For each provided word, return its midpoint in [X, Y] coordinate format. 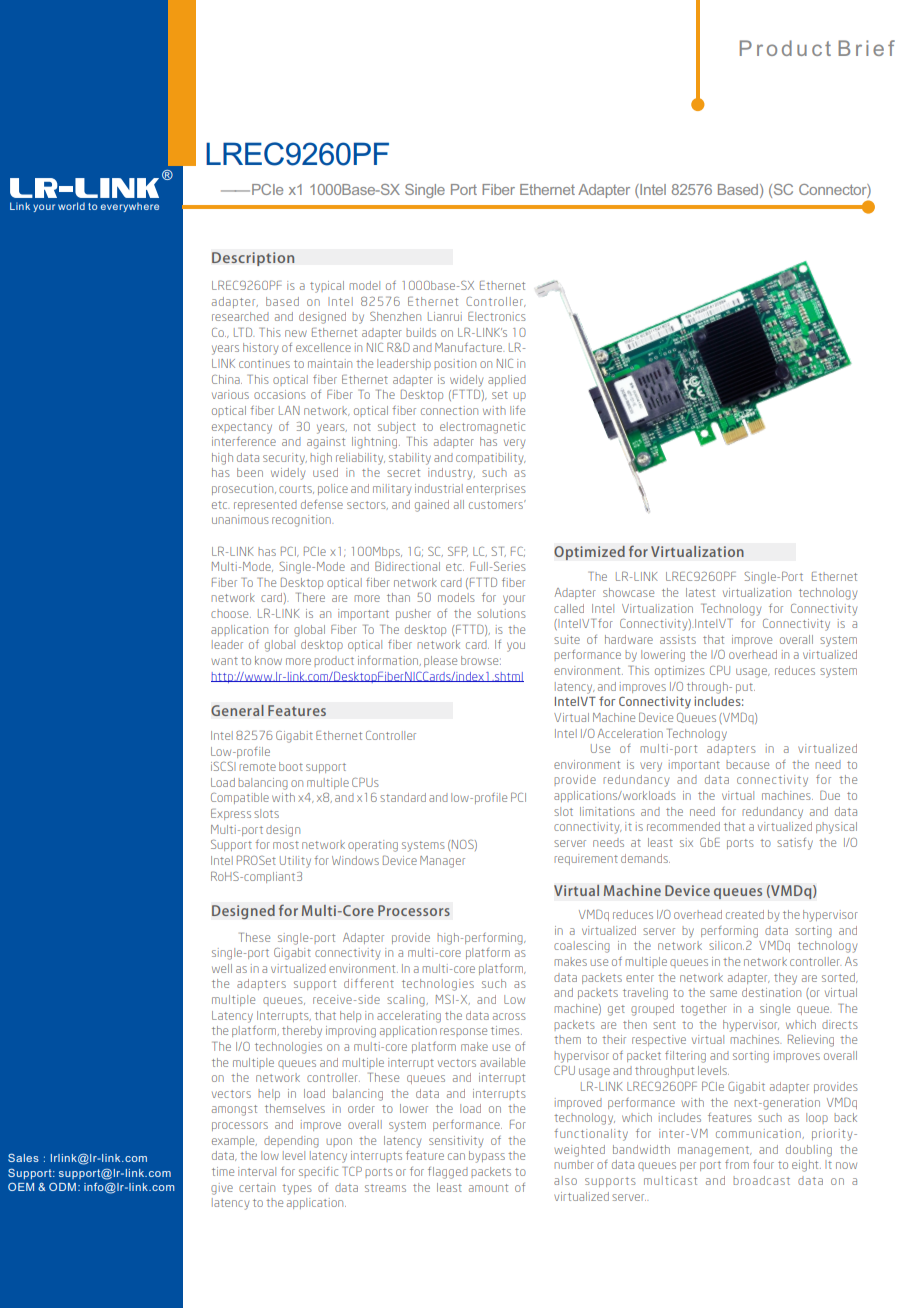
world [71, 206]
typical [327, 287]
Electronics [497, 316]
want [224, 661]
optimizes [680, 671]
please [440, 661]
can [456, 1156]
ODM [62, 1187]
